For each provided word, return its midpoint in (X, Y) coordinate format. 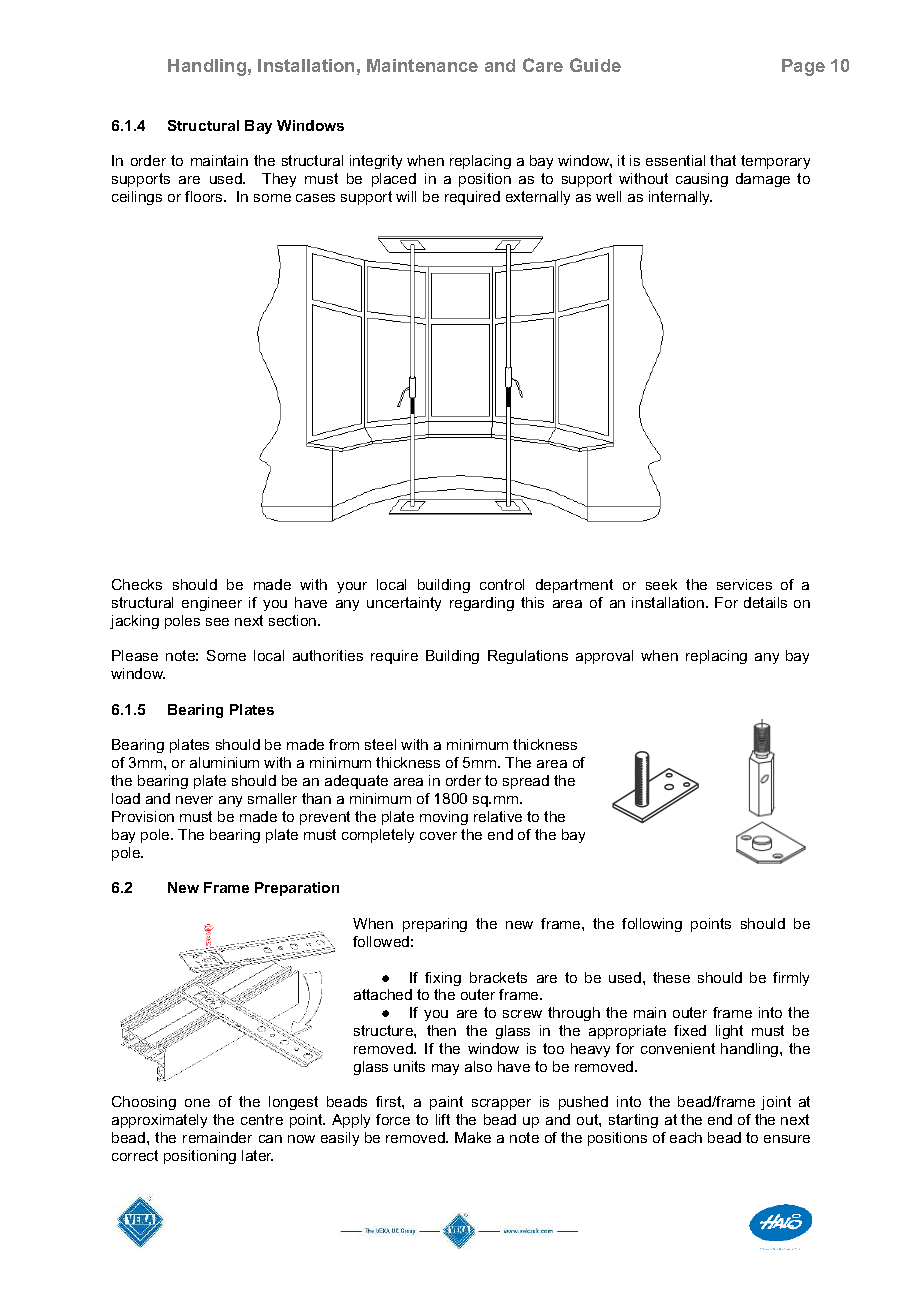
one (197, 1103)
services (744, 584)
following (652, 925)
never (194, 800)
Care (543, 65)
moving (444, 818)
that (723, 160)
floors (205, 196)
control (502, 584)
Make (473, 1137)
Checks (137, 584)
